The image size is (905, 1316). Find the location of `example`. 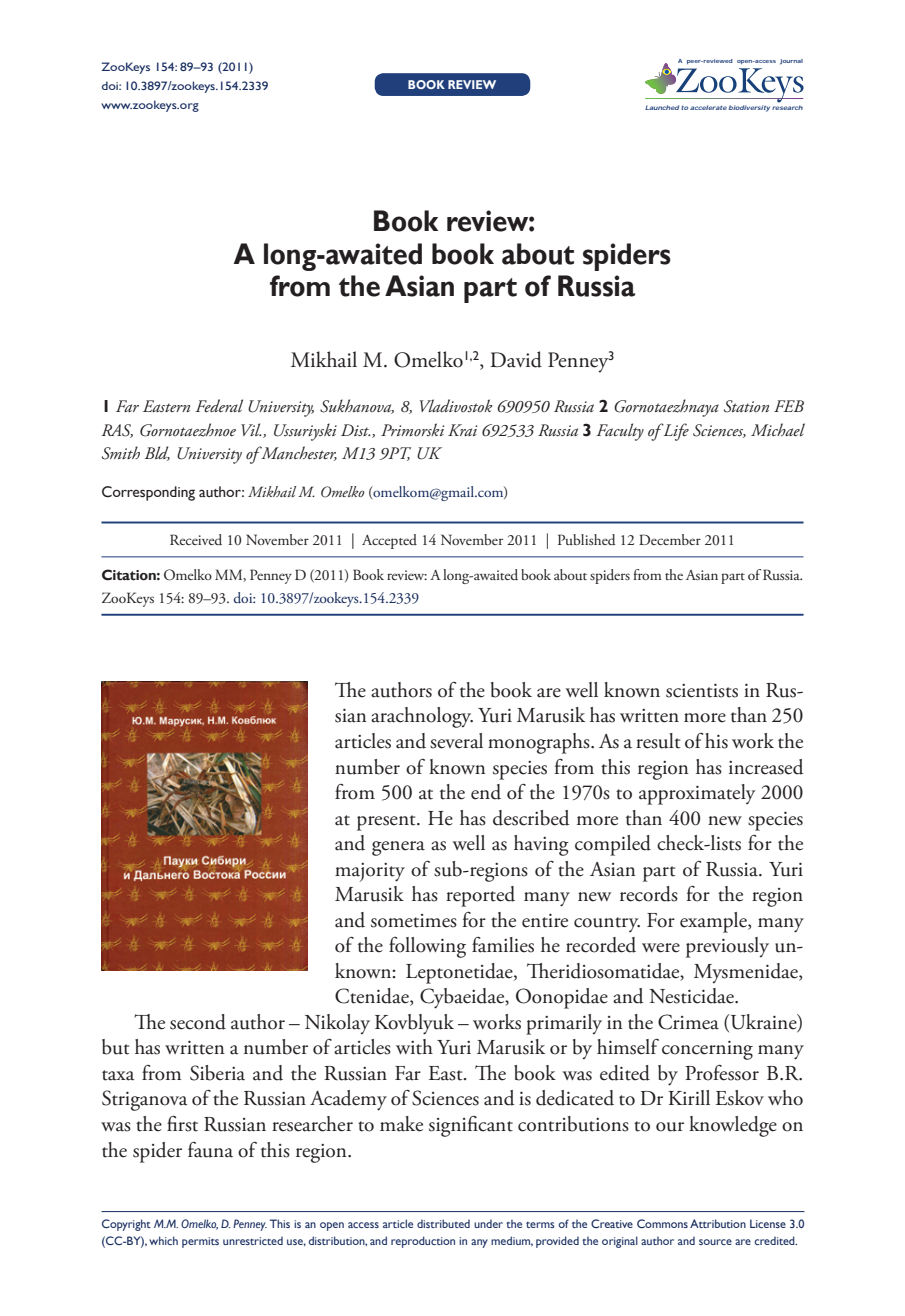

example is located at coordinates (714, 922).
